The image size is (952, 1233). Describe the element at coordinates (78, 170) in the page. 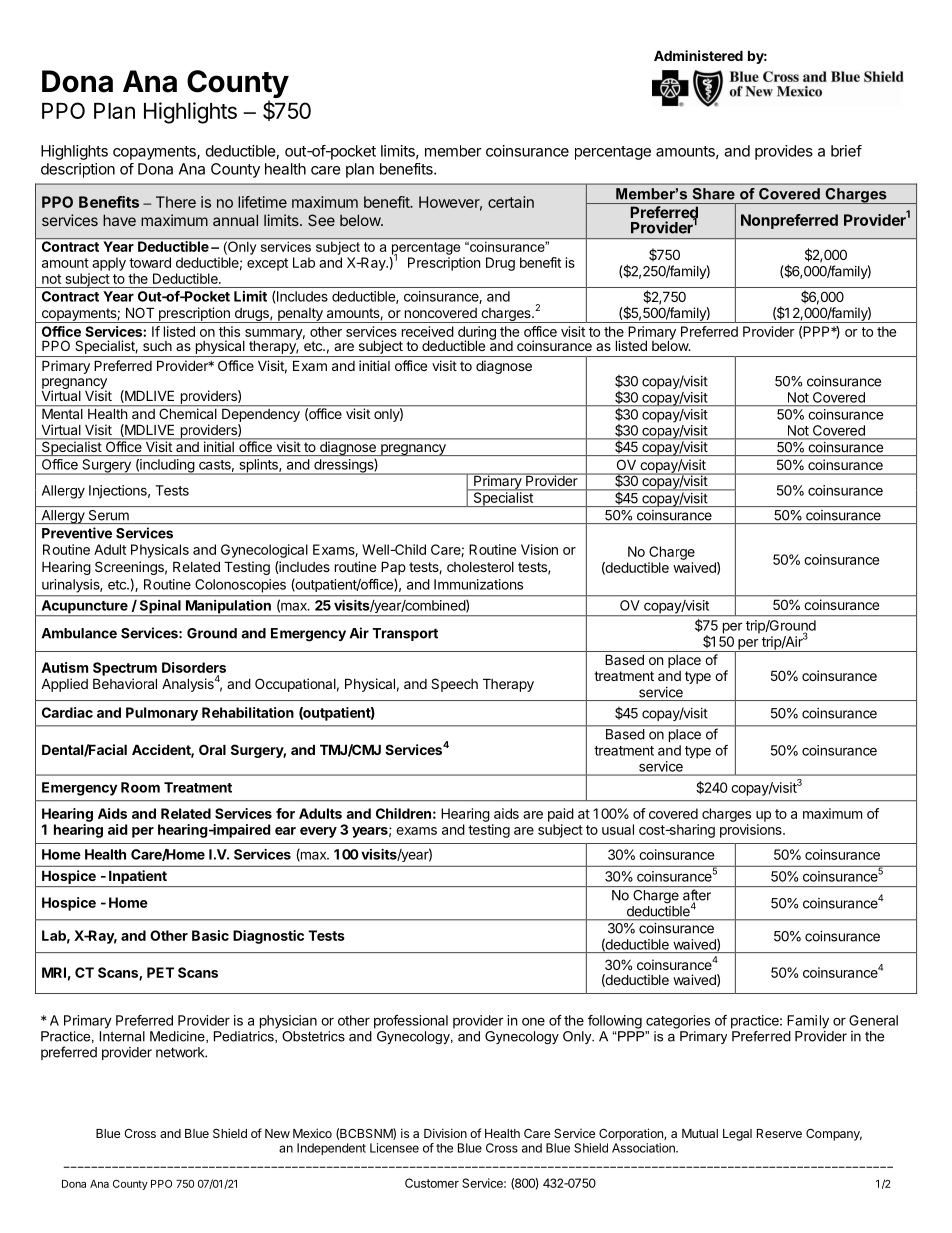

I see `description` at that location.
